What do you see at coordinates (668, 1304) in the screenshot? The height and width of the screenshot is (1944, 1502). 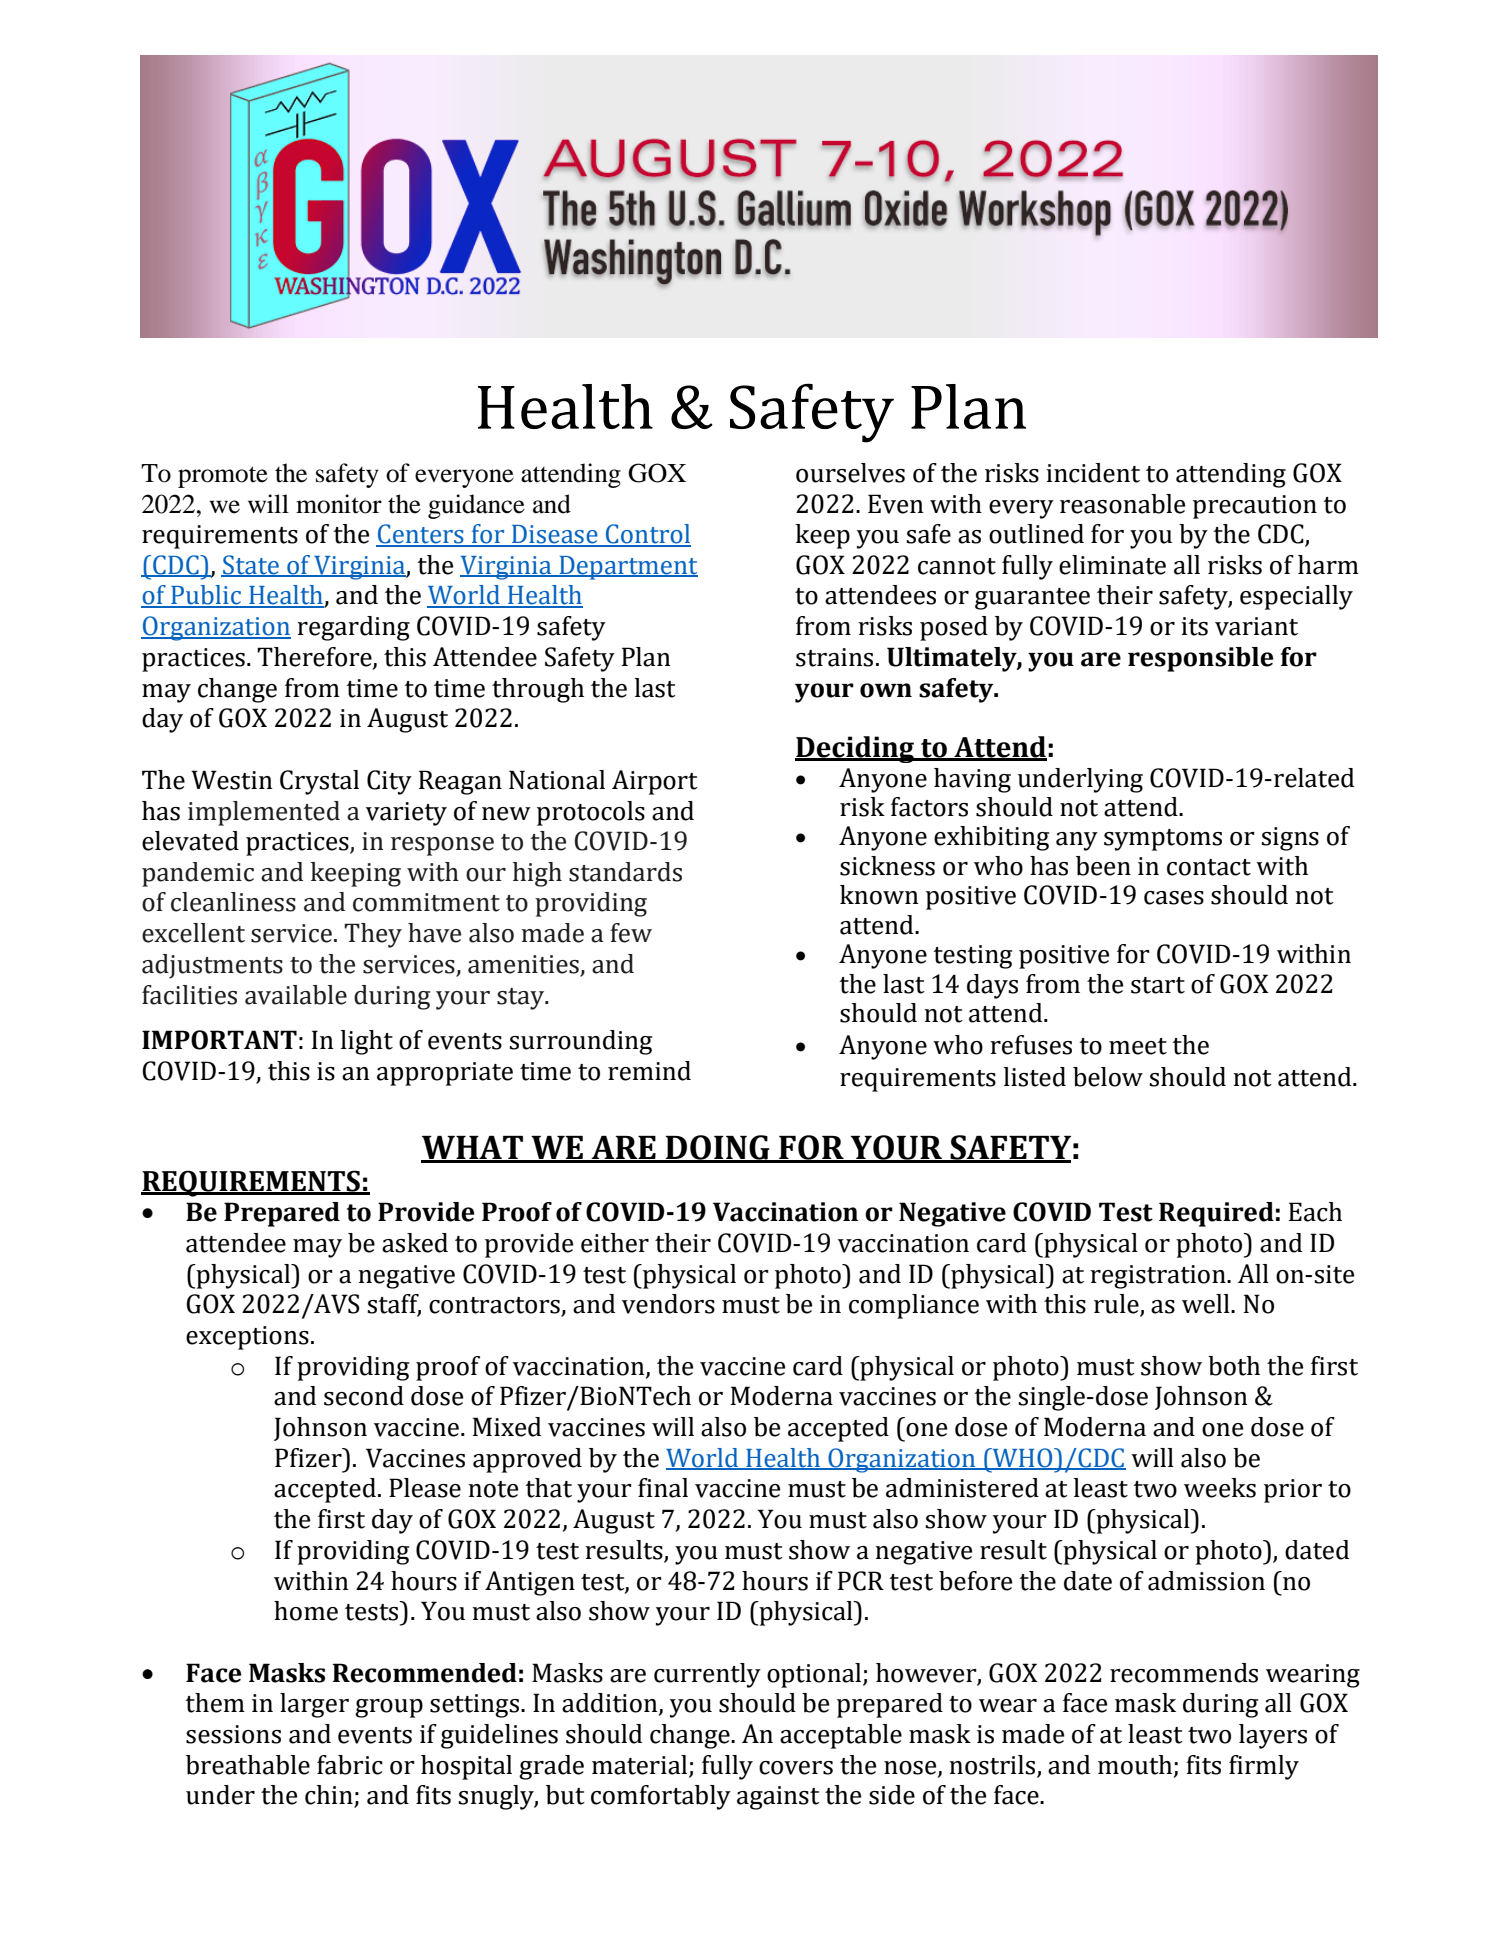 I see `vendors` at bounding box center [668, 1304].
